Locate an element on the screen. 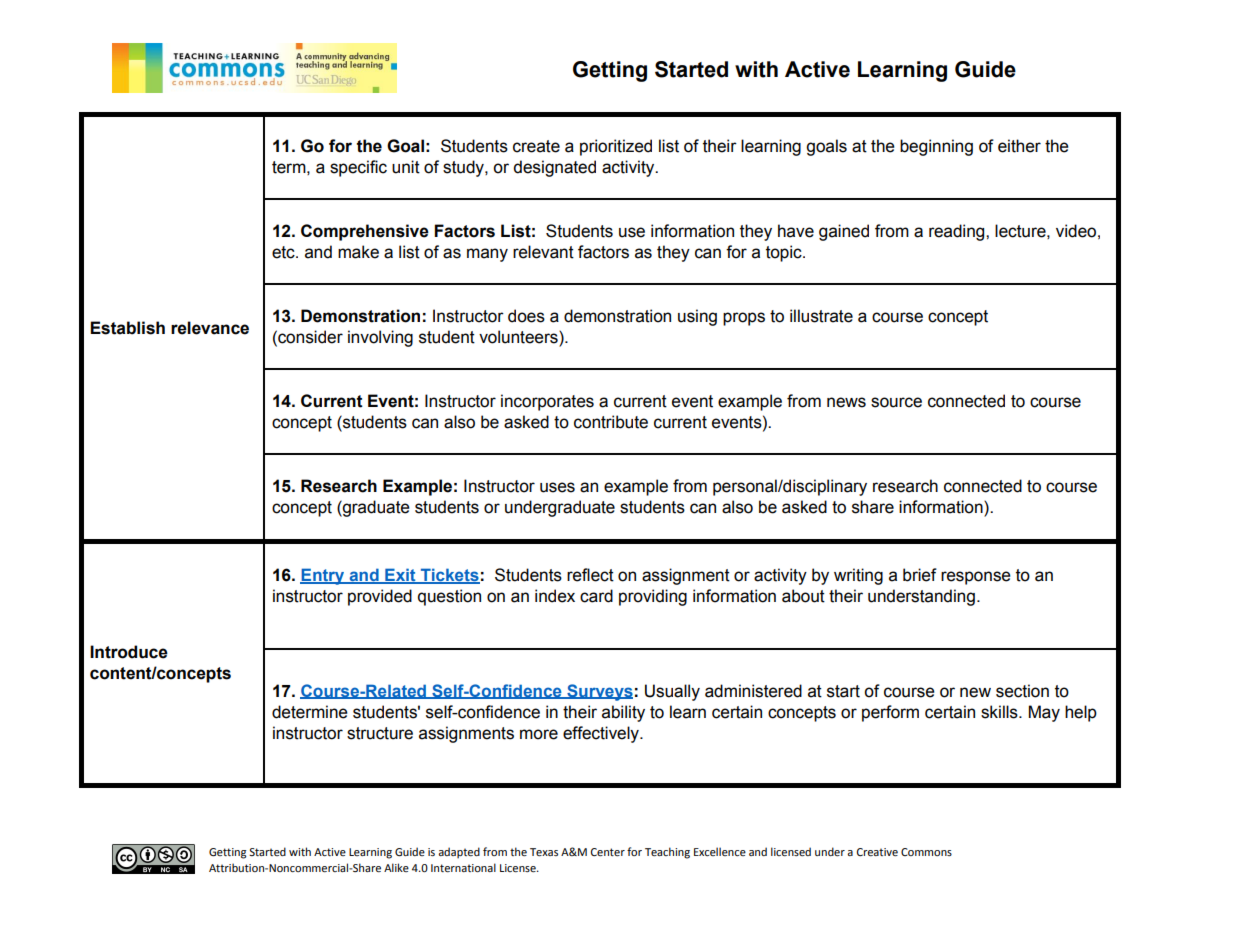 This screenshot has width=1233, height=952. Alike is located at coordinates (396, 867).
